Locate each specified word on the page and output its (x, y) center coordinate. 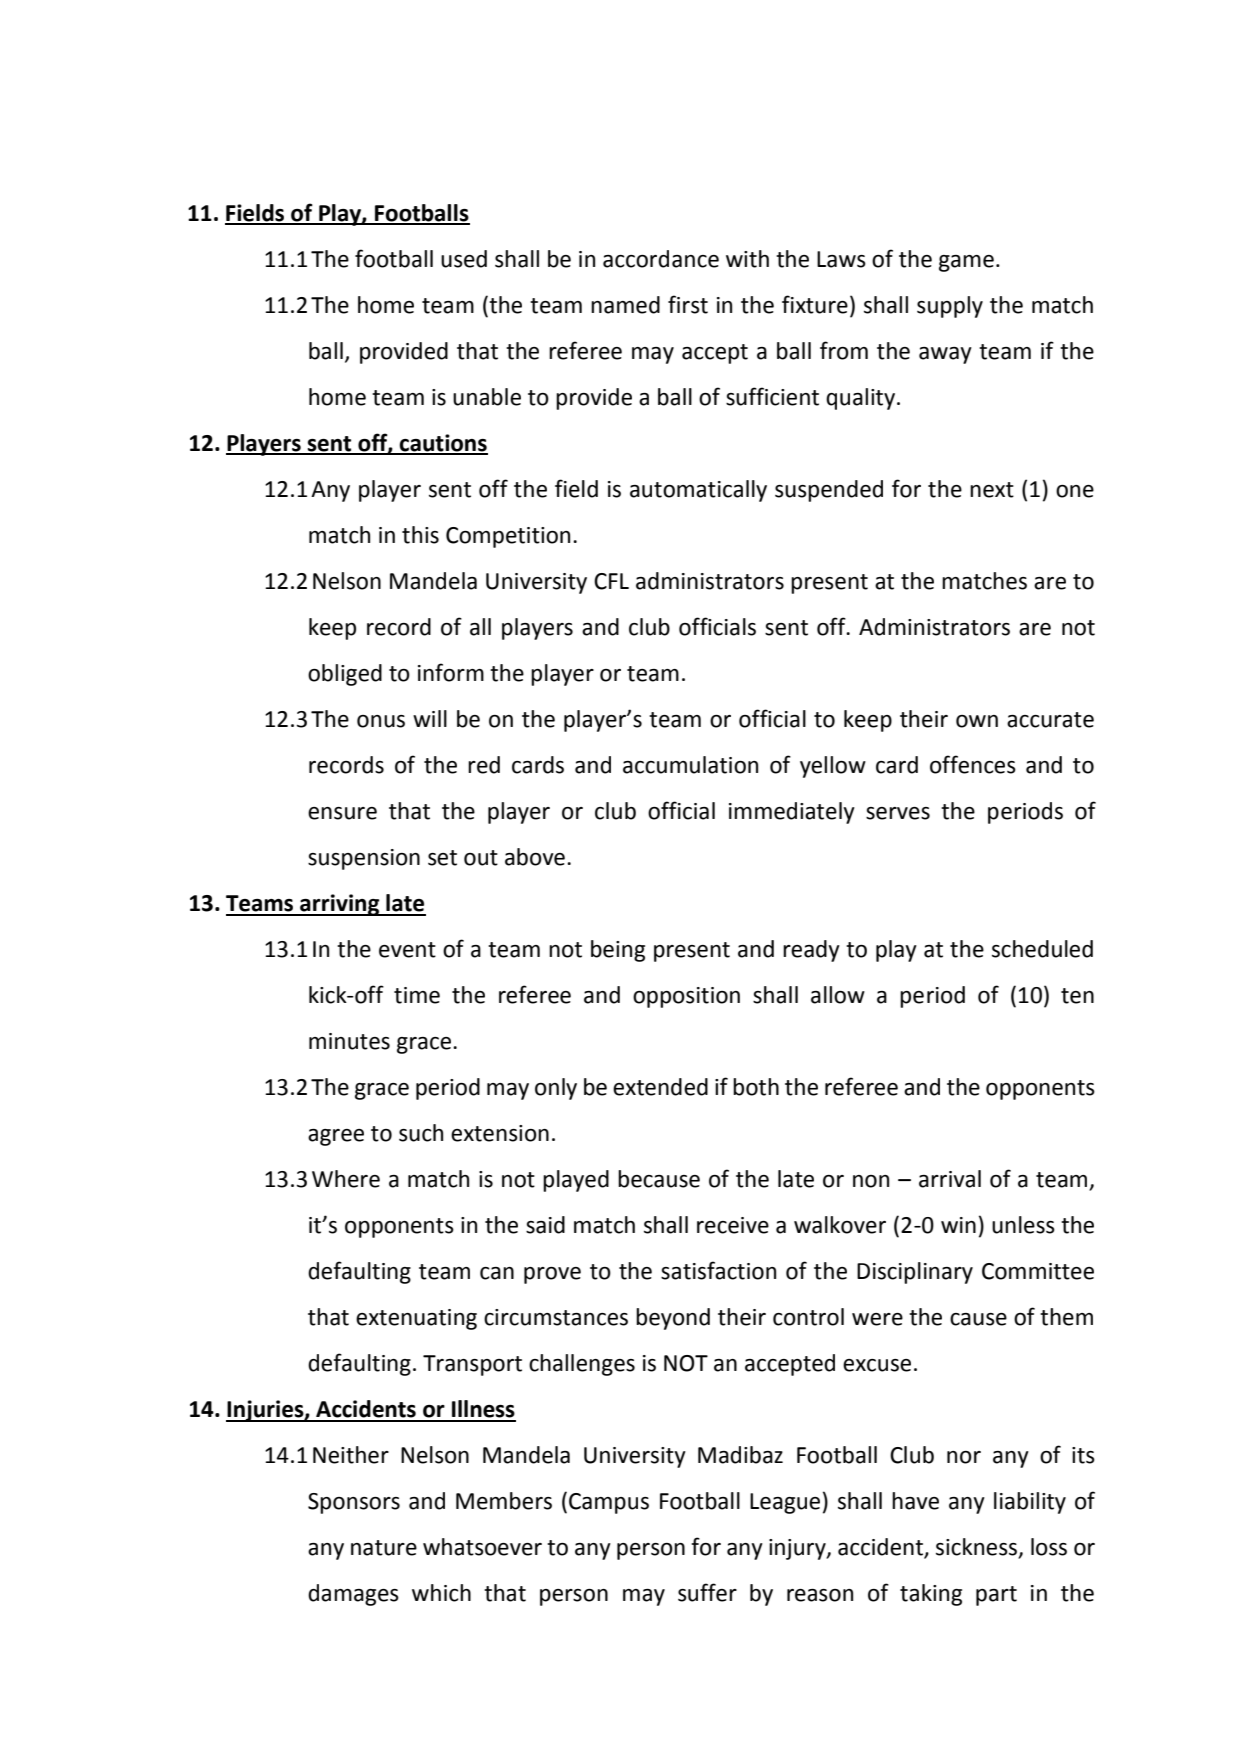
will (430, 718)
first (688, 304)
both (756, 1087)
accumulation (690, 765)
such (421, 1133)
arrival (950, 1179)
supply (950, 307)
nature (384, 1548)
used (464, 259)
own (977, 721)
